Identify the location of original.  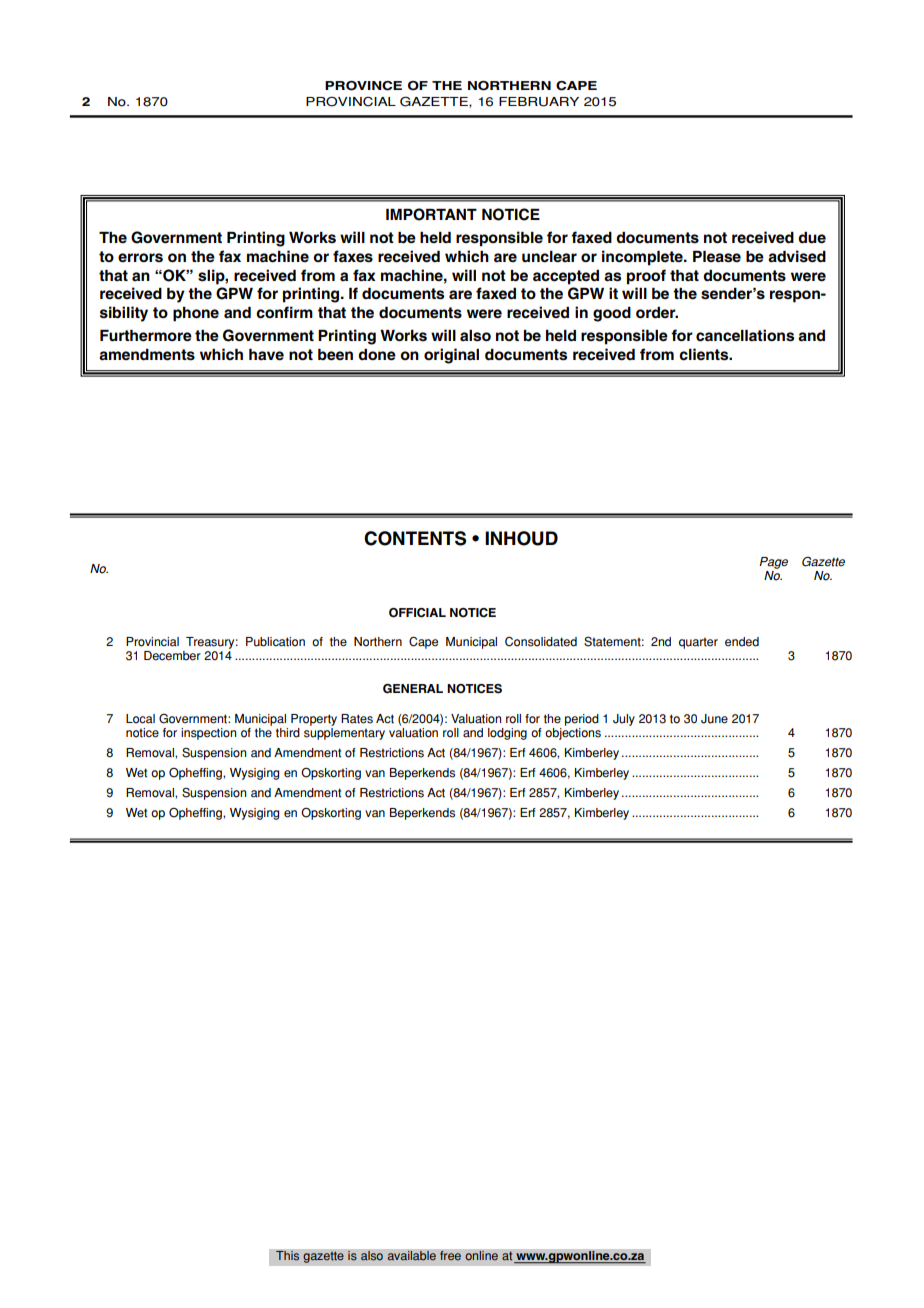
(451, 356).
